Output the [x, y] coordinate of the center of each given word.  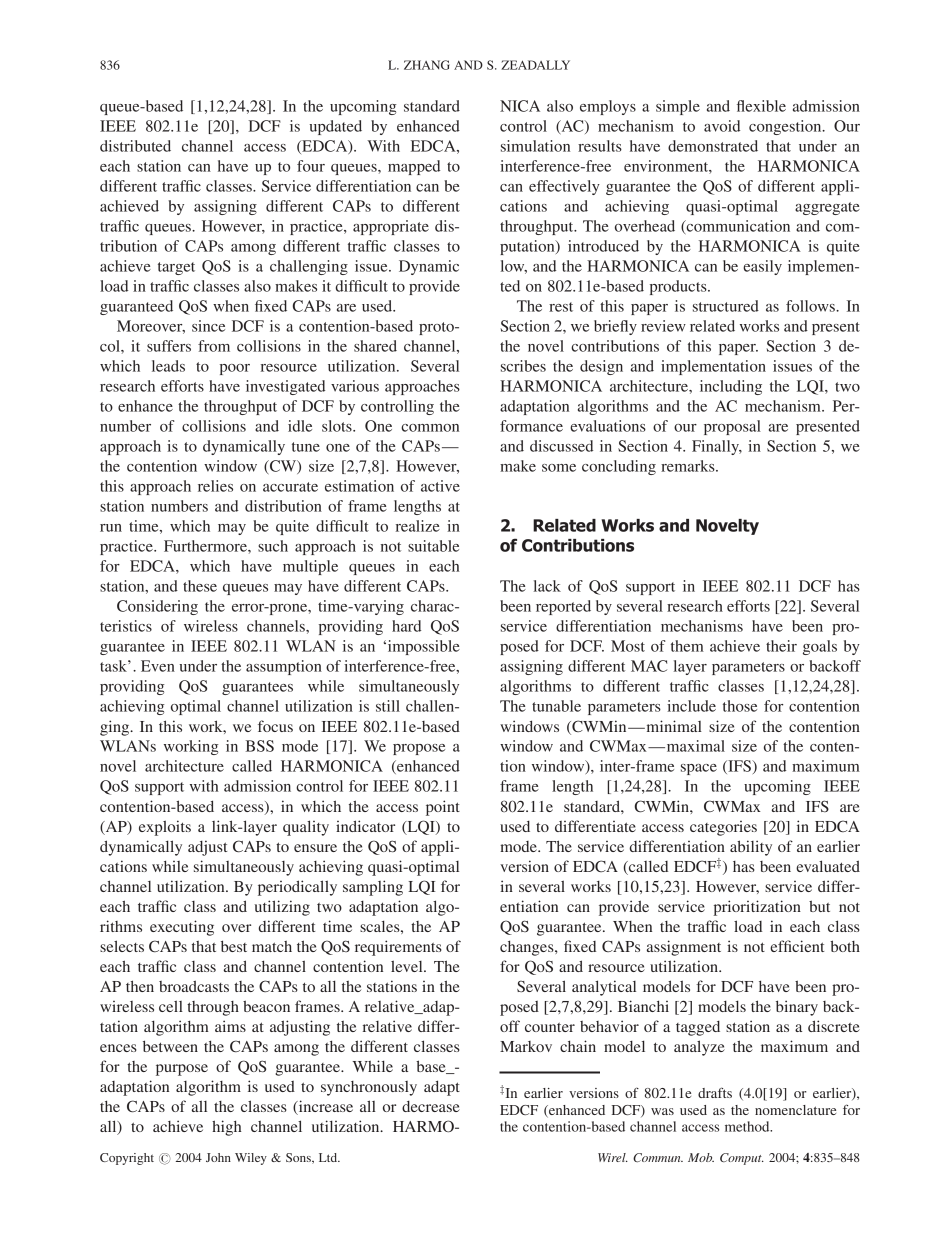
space [699, 769]
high [227, 1128]
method [748, 1126]
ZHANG [427, 65]
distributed [135, 146]
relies [215, 486]
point [443, 808]
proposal [732, 427]
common [430, 428]
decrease [431, 1106]
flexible [761, 106]
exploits [165, 828]
